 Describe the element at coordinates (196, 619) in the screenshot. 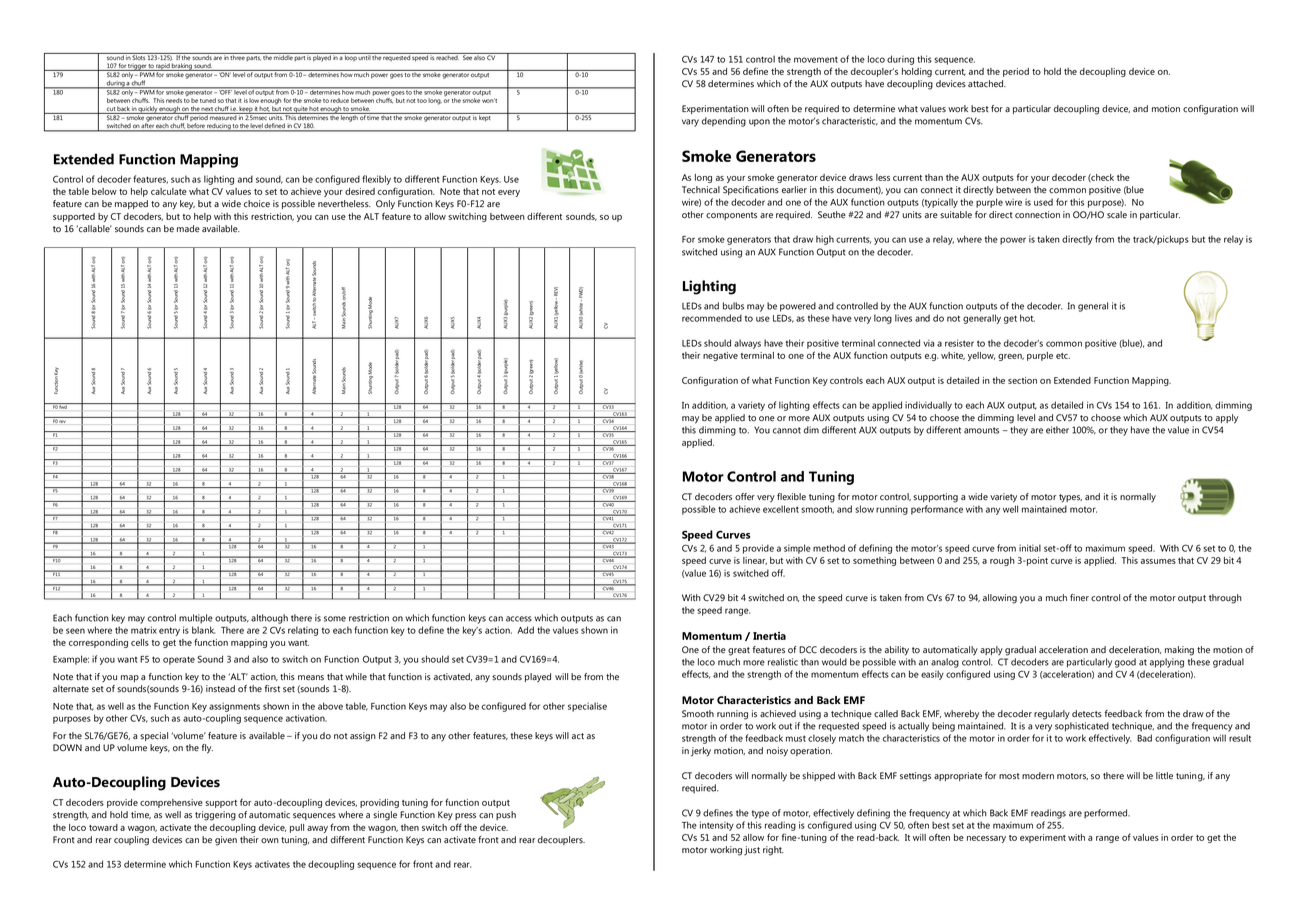

I see `multiple` at that location.
